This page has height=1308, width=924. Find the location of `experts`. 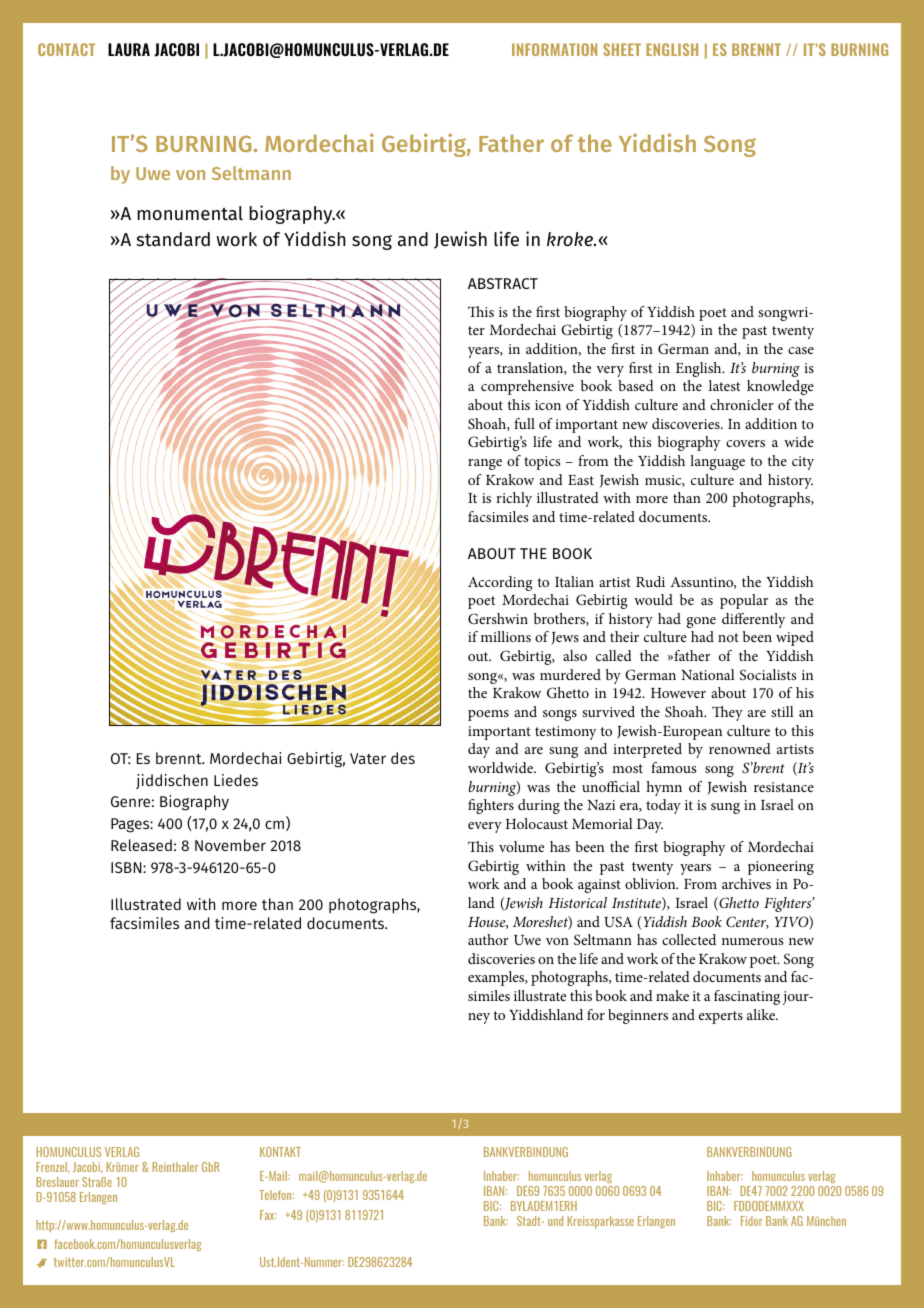

experts is located at coordinates (721, 1017).
